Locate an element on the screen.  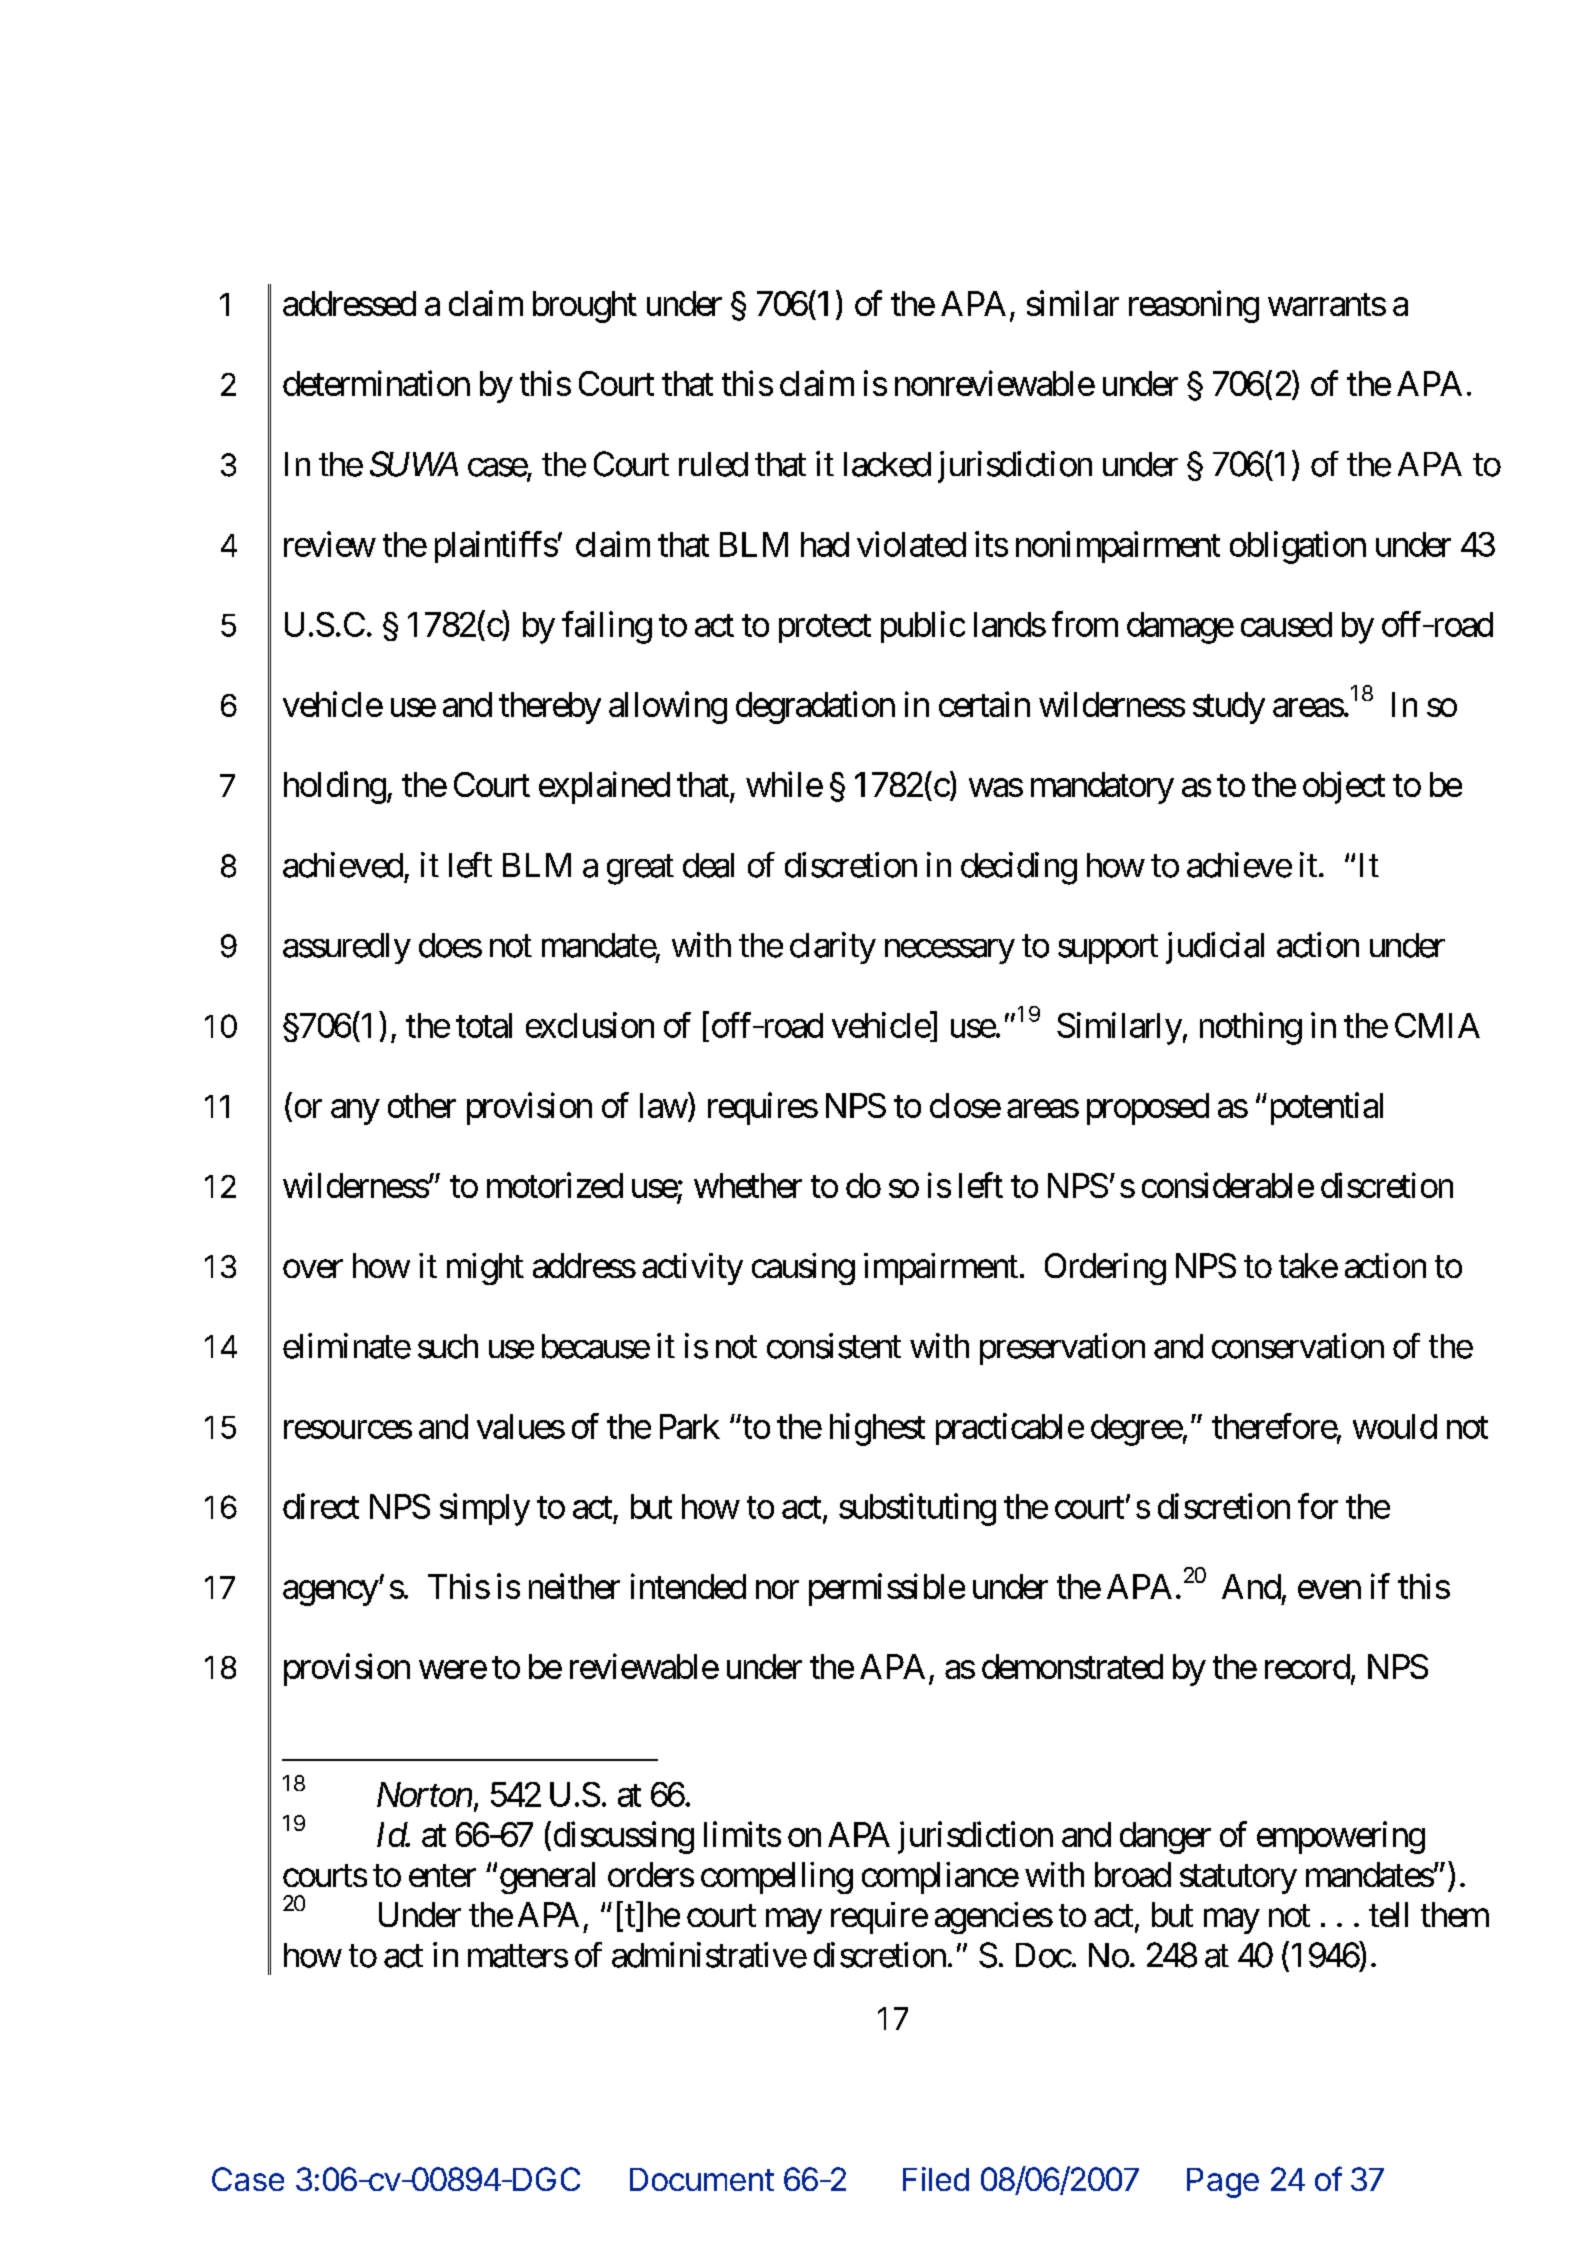
other is located at coordinates (422, 1105).
